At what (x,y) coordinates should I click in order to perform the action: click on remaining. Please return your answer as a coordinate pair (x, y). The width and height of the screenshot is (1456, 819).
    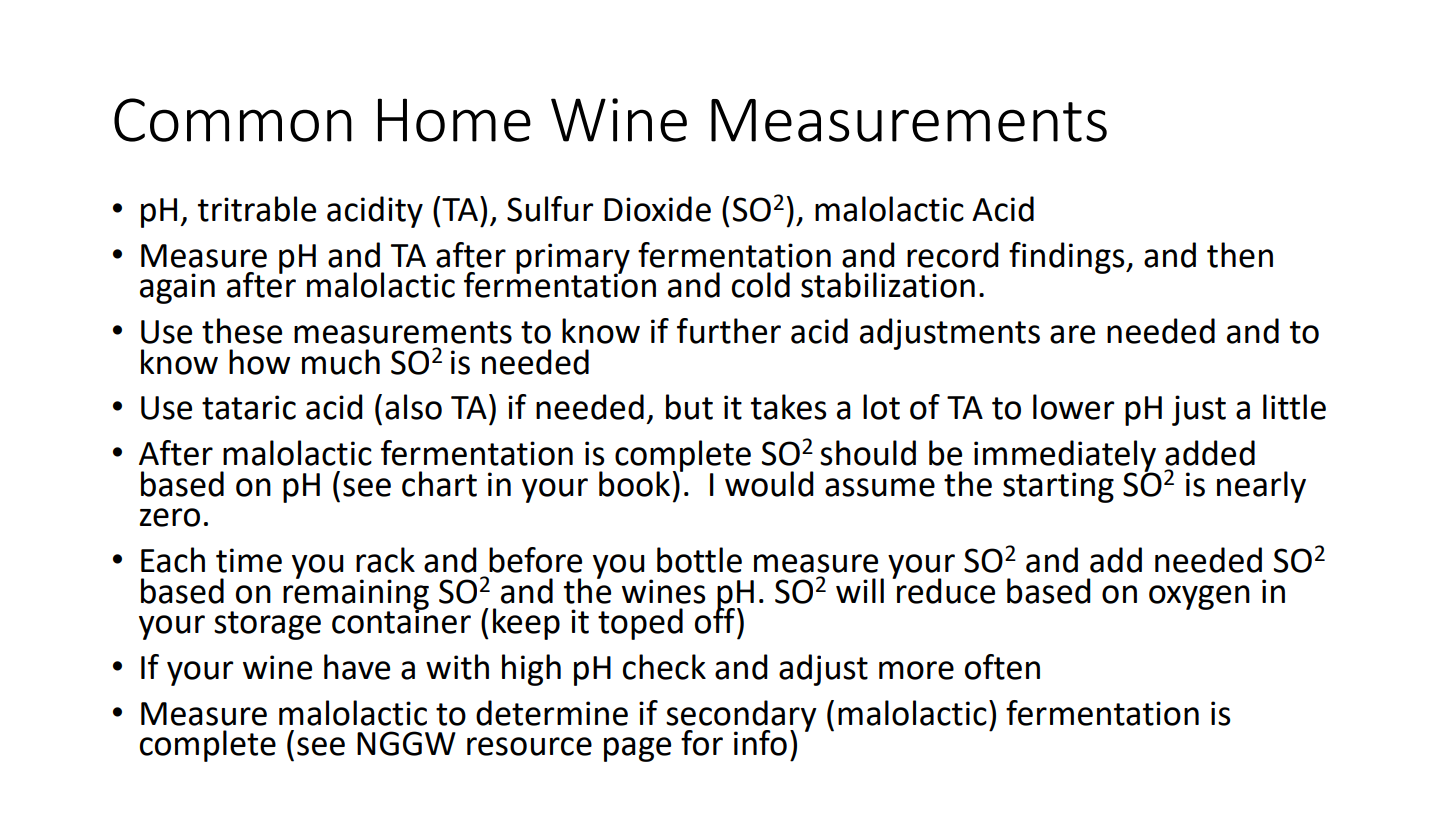
    Looking at the image, I should click on (356, 594).
